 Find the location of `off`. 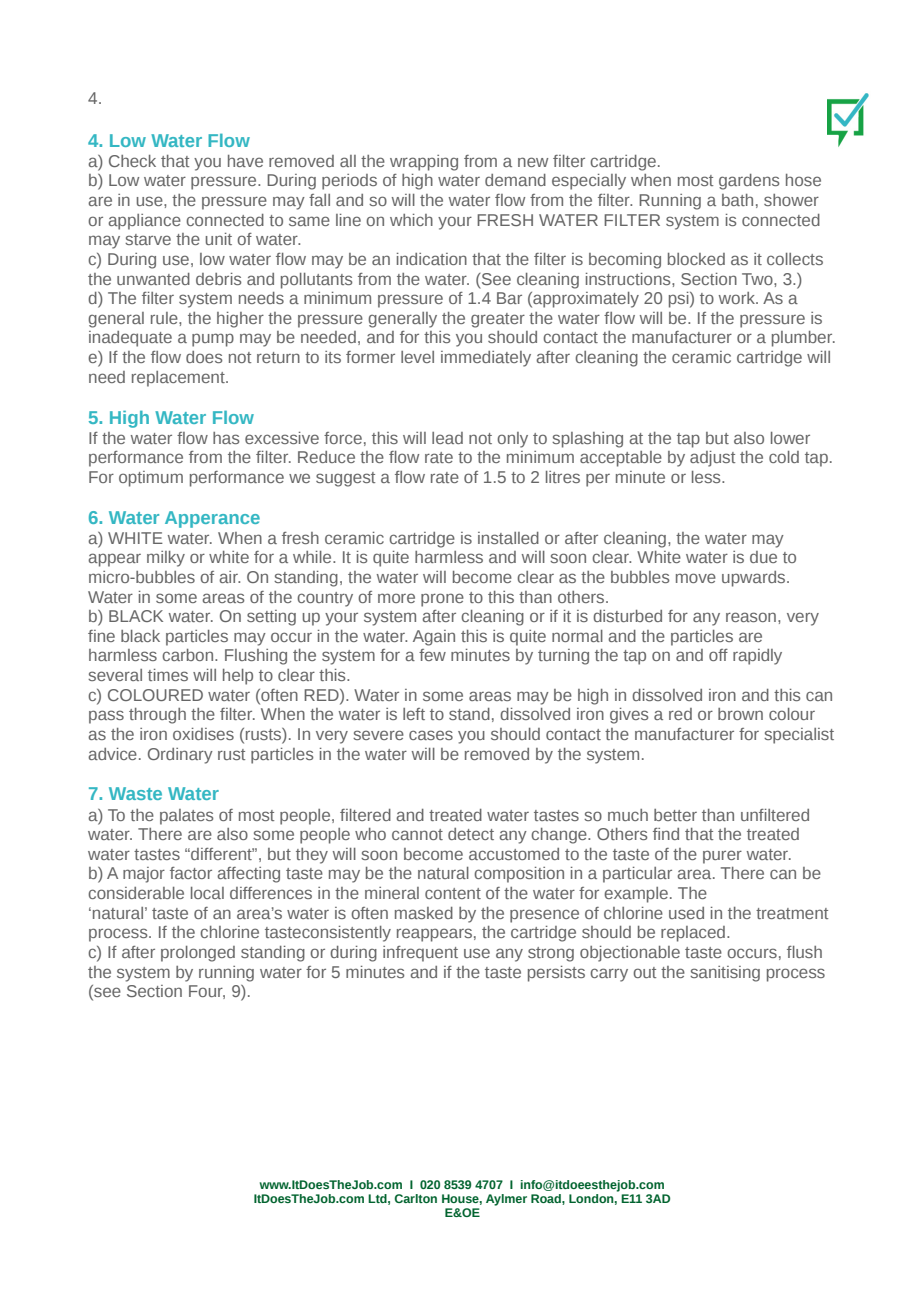

off is located at coordinates (718, 655).
